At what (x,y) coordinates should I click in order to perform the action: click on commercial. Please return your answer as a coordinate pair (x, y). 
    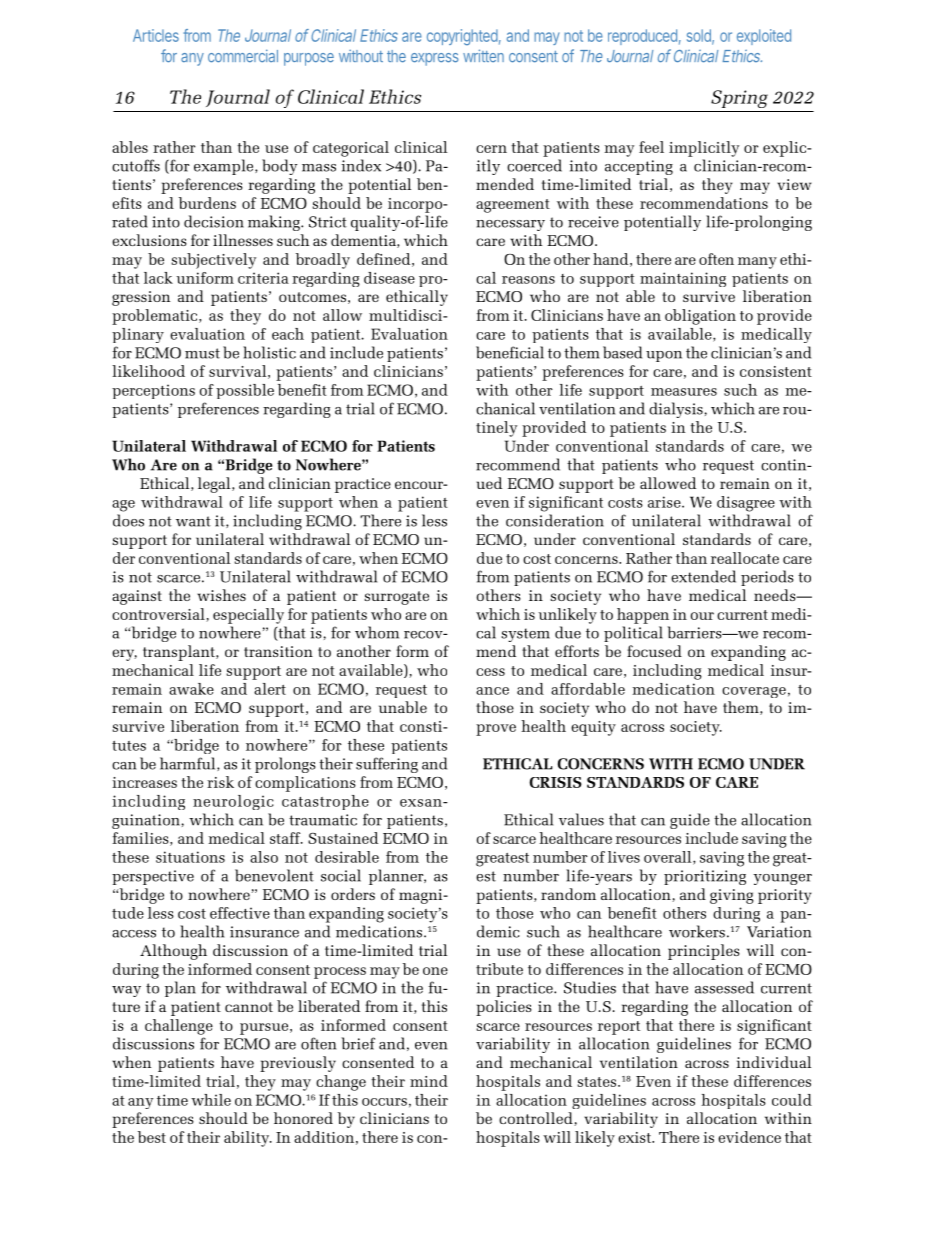
    Looking at the image, I should click on (243, 56).
